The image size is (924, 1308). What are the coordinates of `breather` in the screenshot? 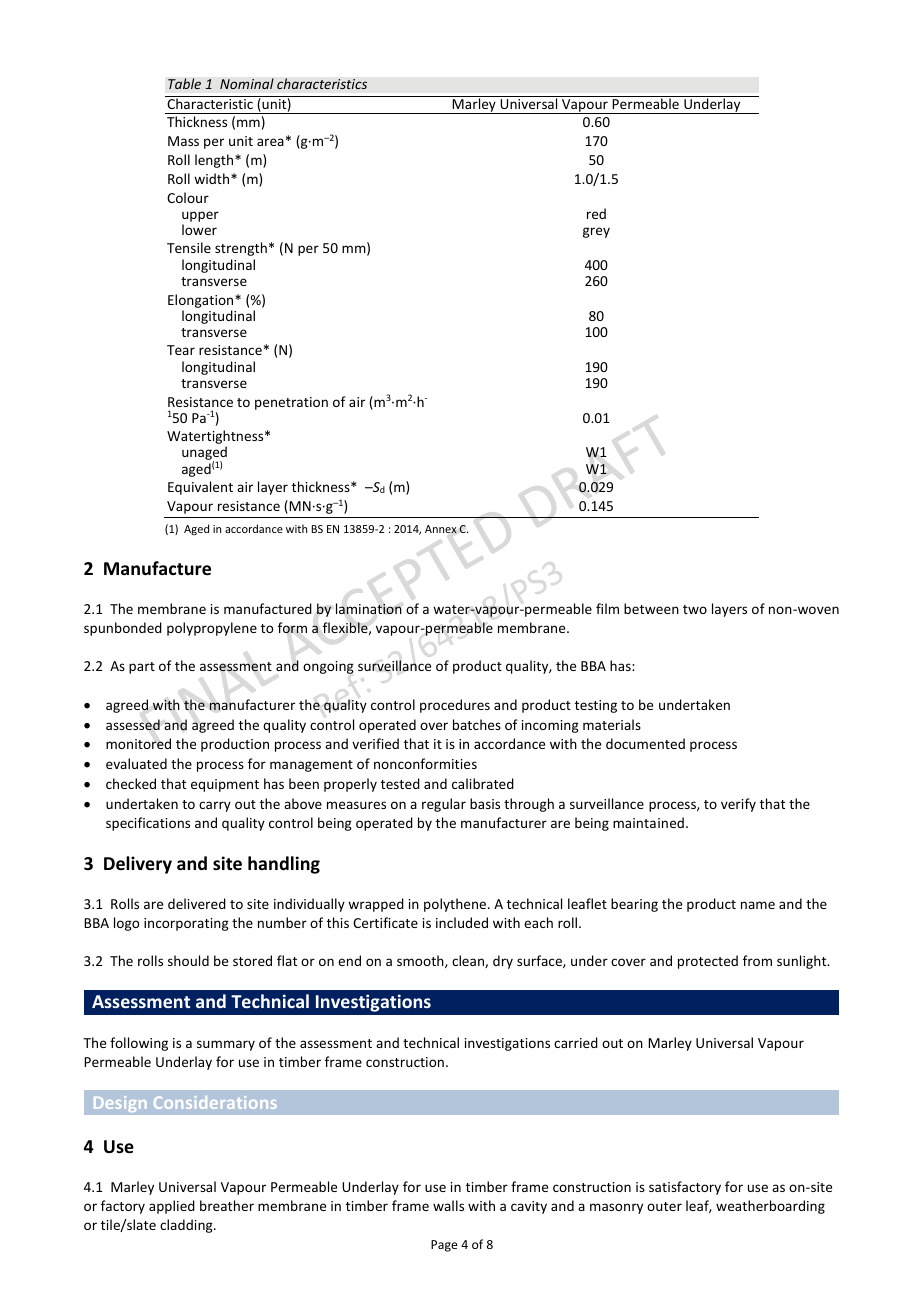 It's located at (227, 1205).
